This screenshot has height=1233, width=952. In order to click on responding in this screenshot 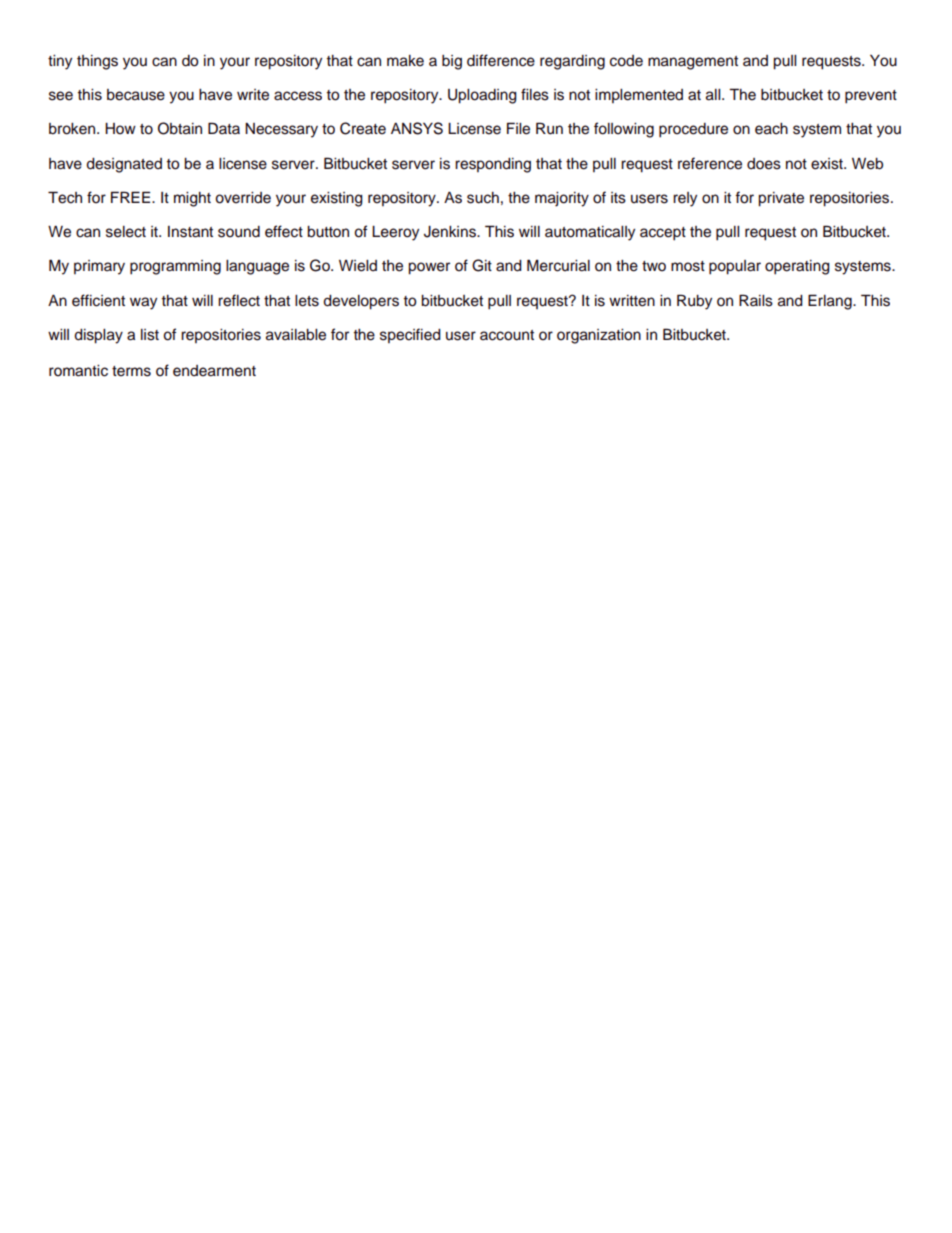, I will do `click(493, 165)`.
